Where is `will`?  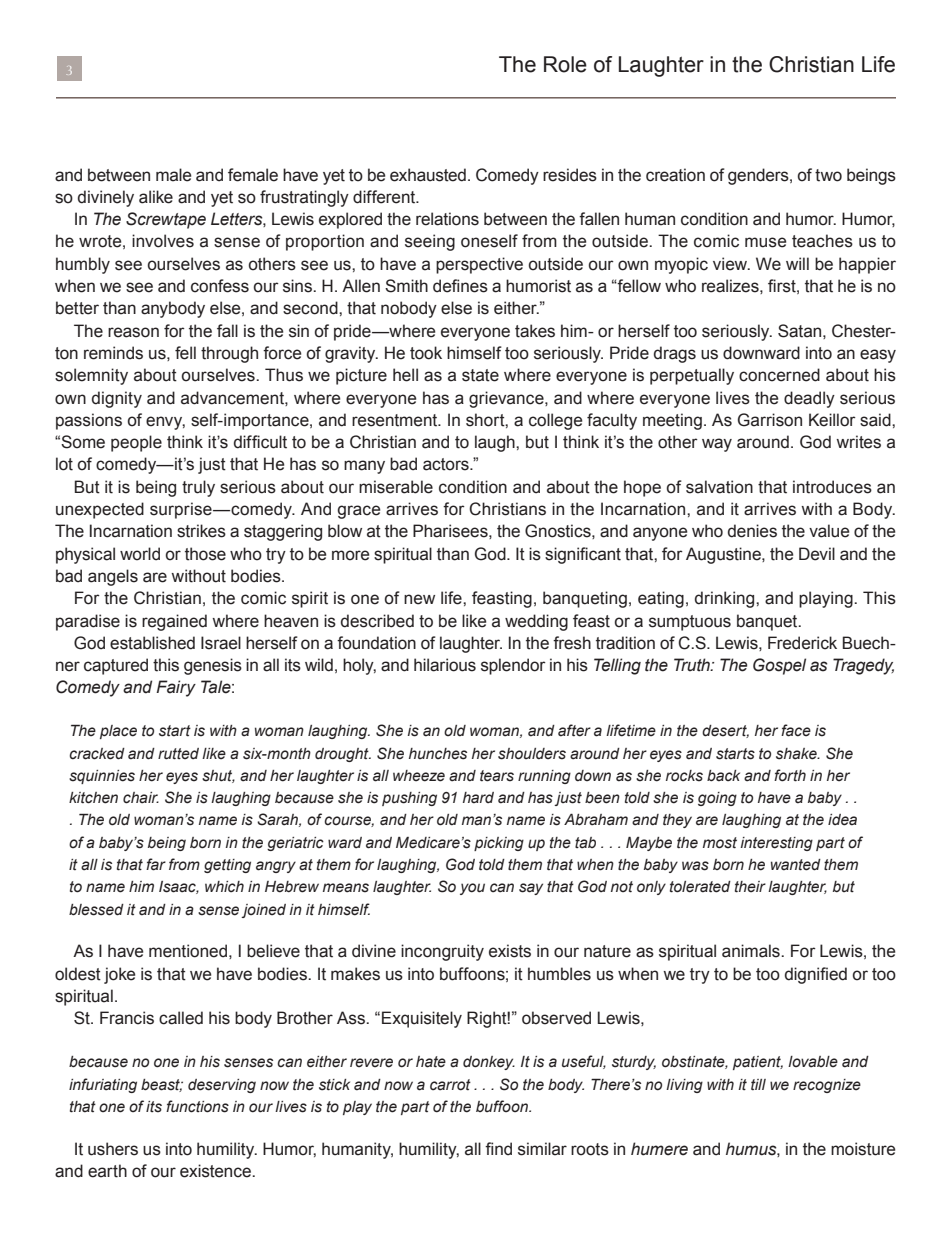 will is located at coordinates (797, 263).
